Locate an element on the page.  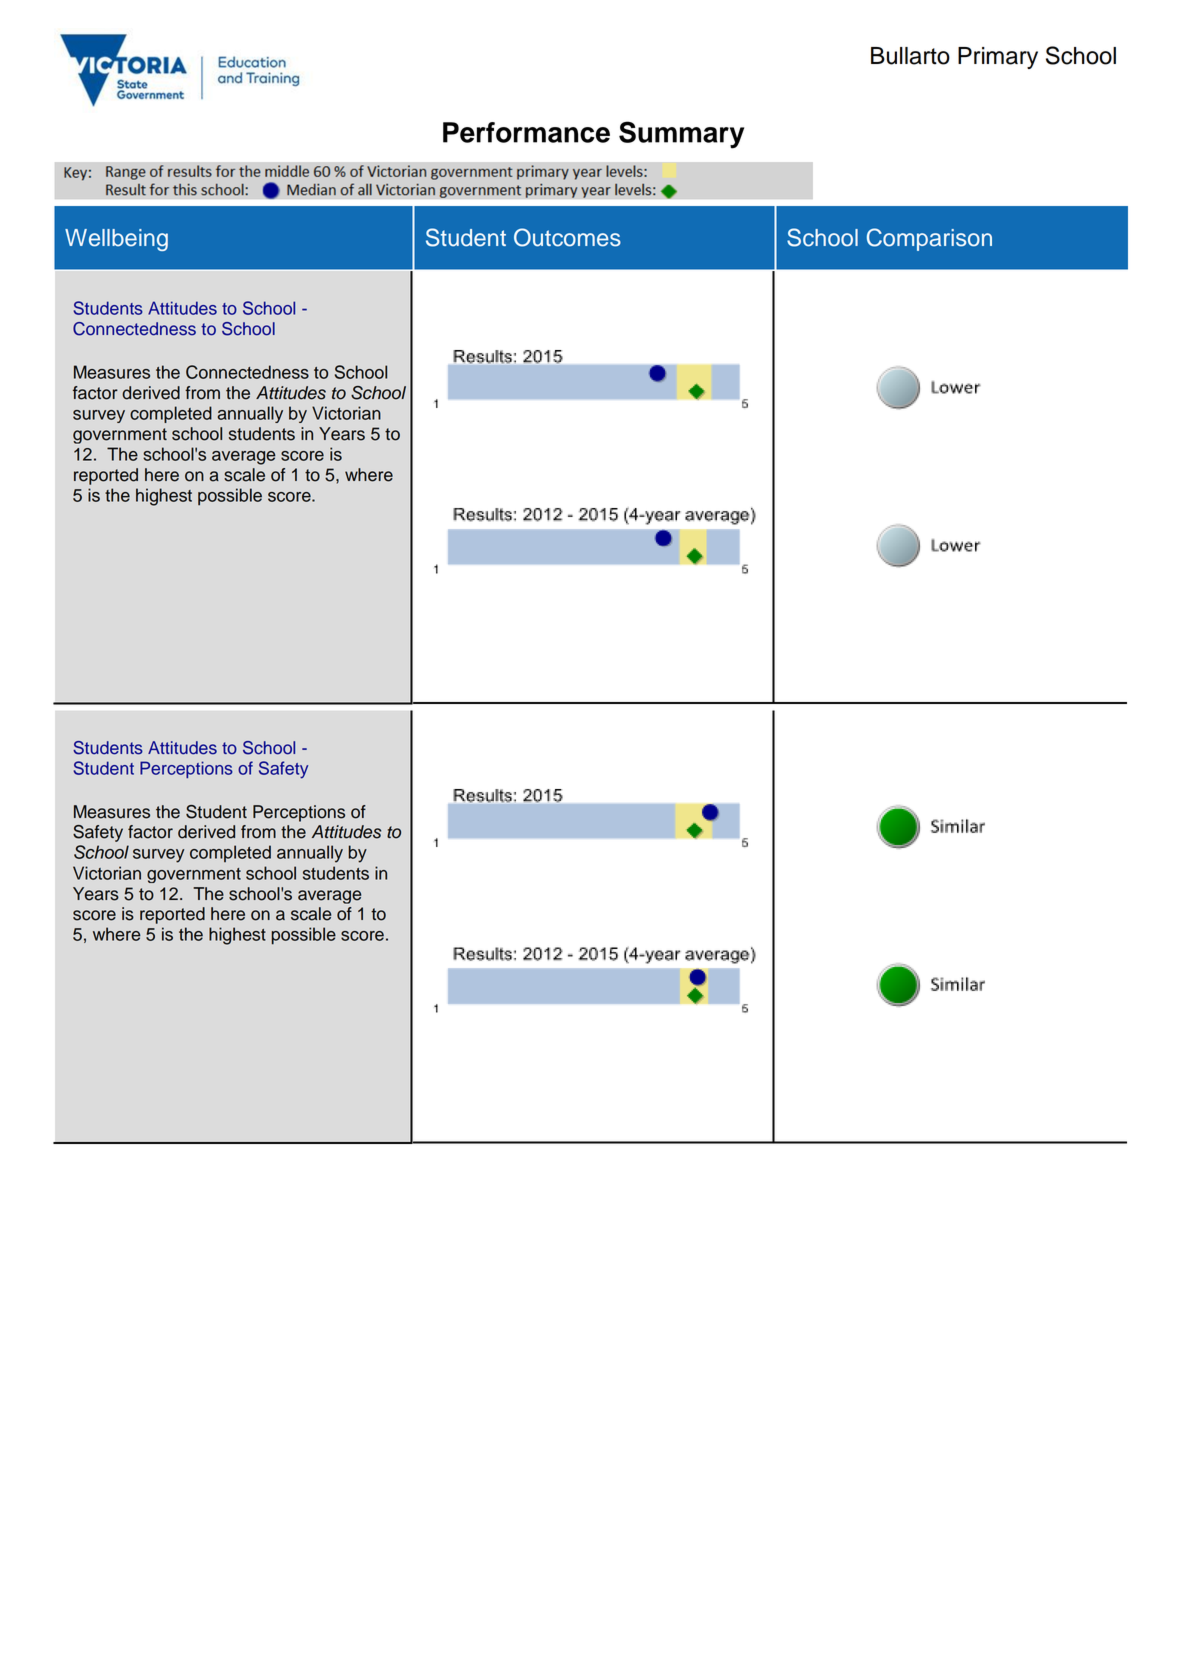
Outcomes is located at coordinates (567, 237).
